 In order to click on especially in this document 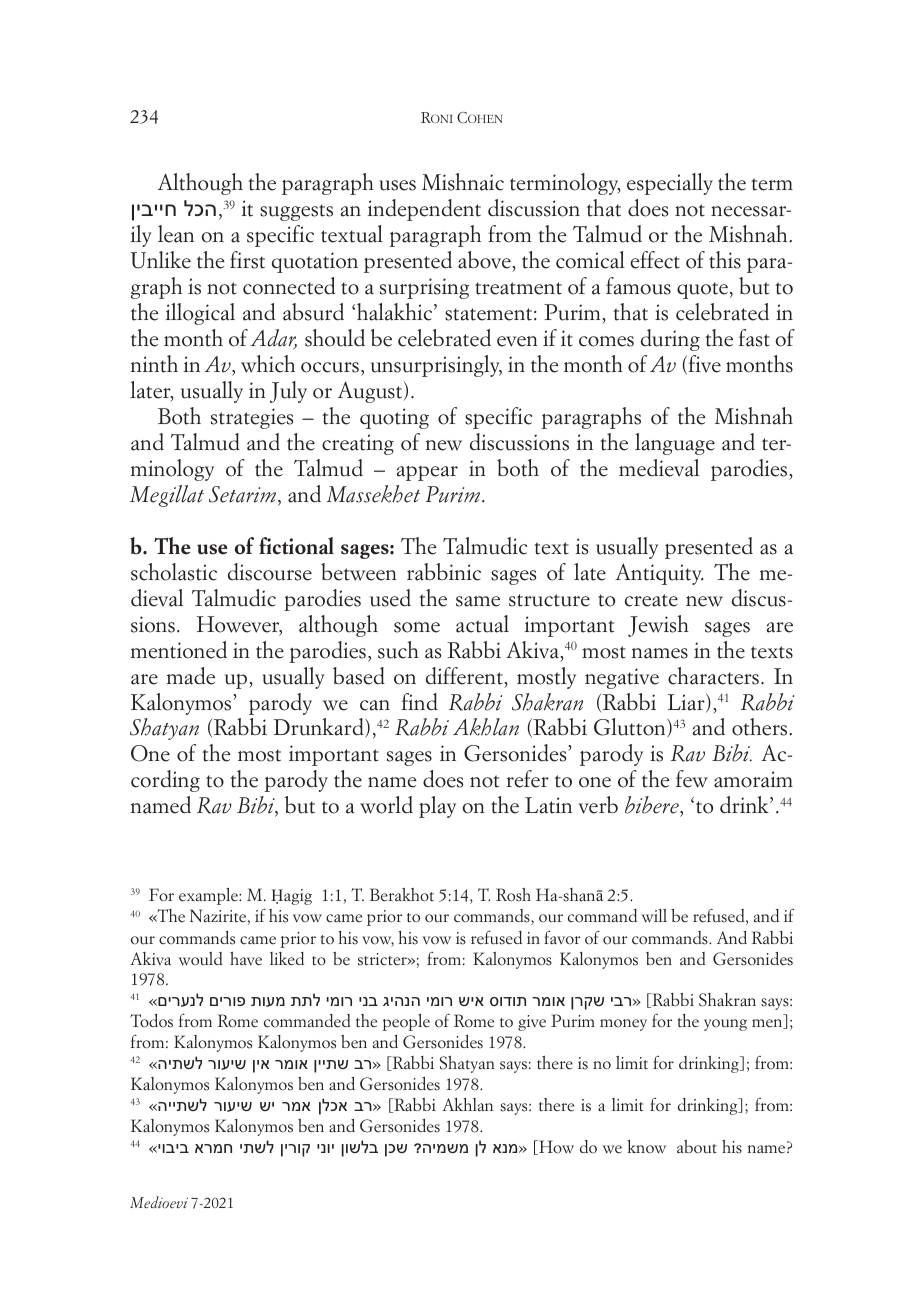, I will do `click(670, 184)`.
